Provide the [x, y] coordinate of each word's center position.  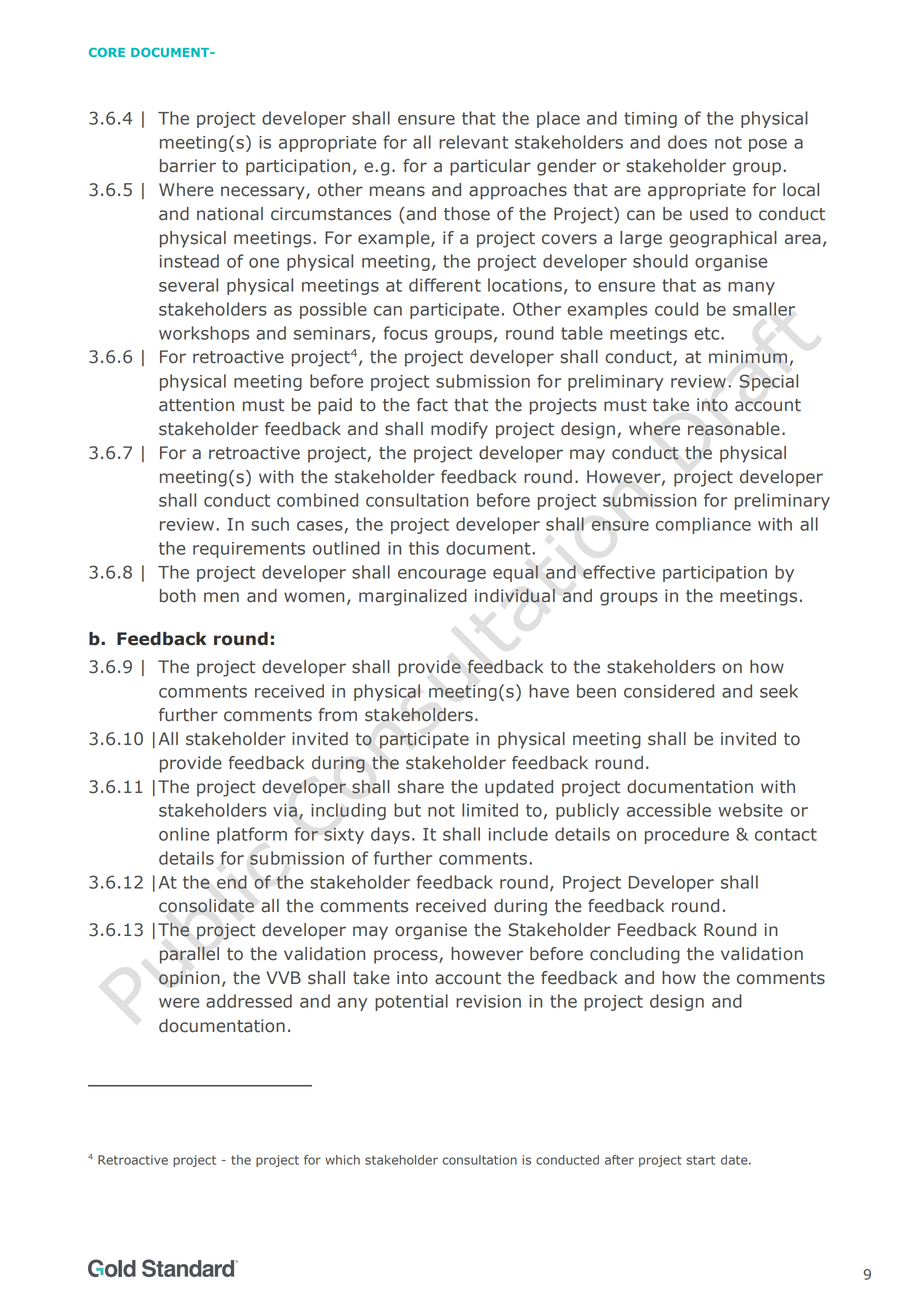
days [390, 835]
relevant [473, 142]
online [184, 834]
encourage [442, 575]
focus [406, 333]
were [179, 1003]
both [178, 596]
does [687, 142]
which [342, 1160]
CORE [107, 52]
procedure [687, 835]
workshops [204, 334]
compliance [703, 525]
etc [708, 333]
